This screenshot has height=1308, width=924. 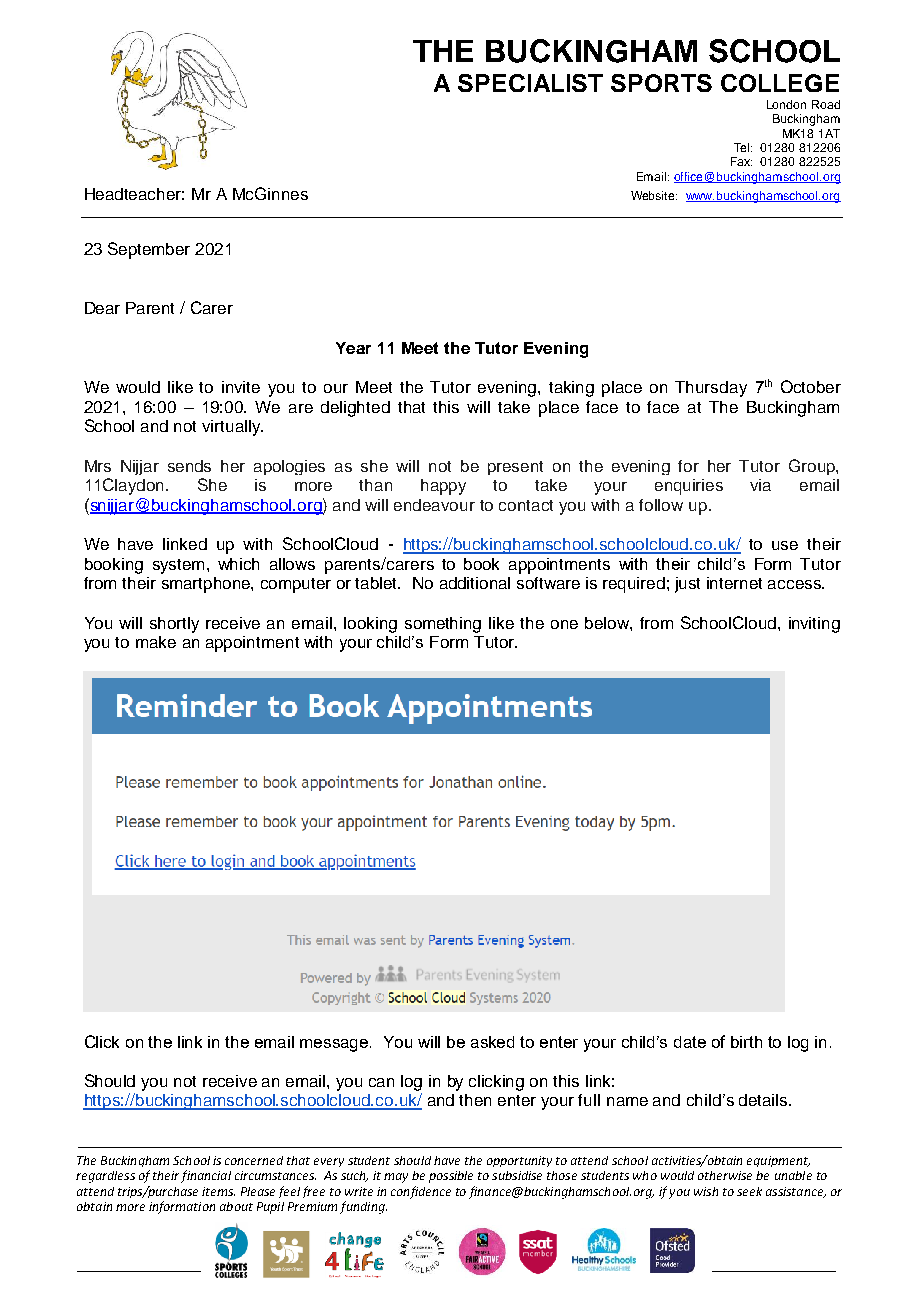 I want to click on inviting, so click(x=814, y=625).
